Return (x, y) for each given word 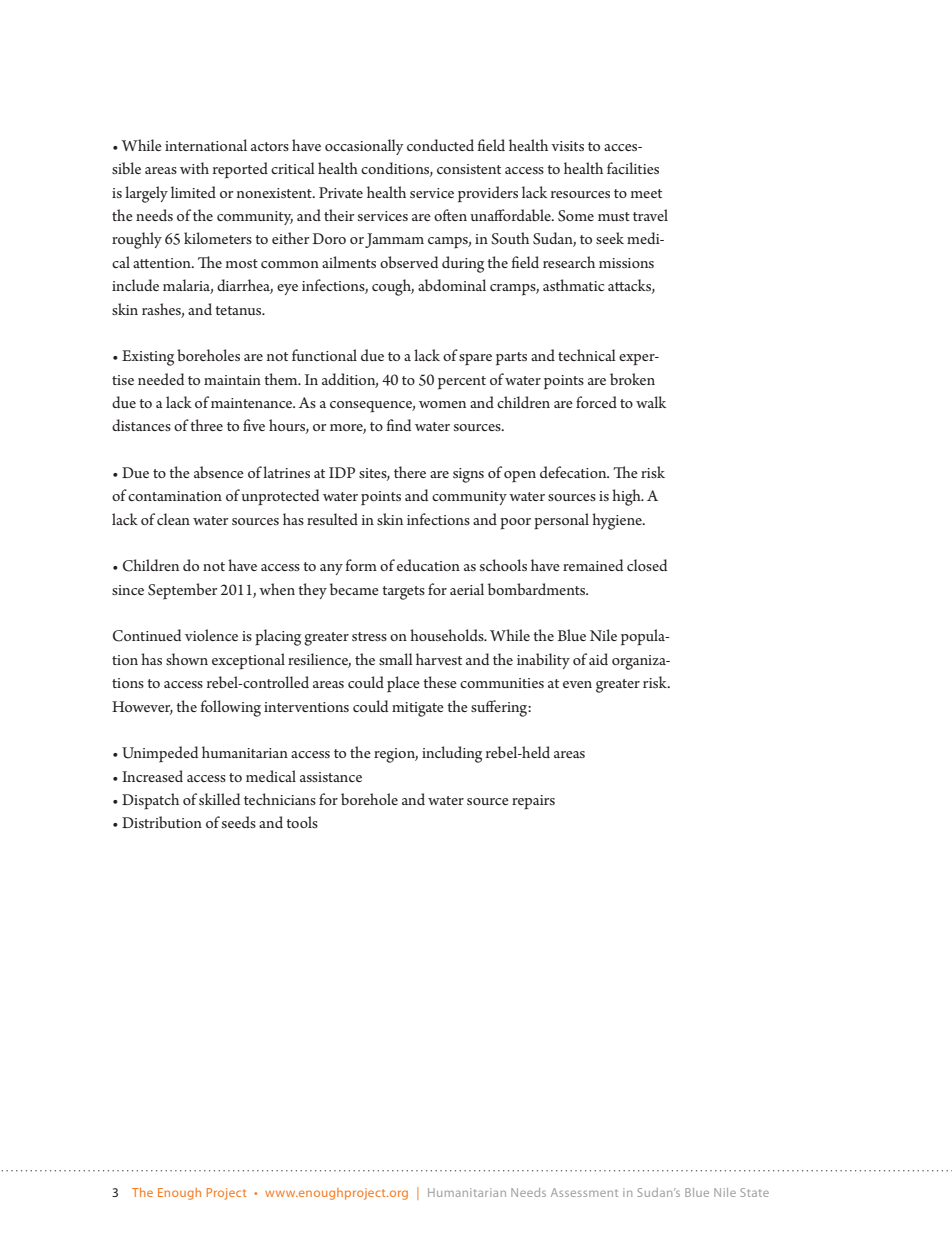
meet (646, 193)
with (194, 168)
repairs (533, 802)
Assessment (584, 1192)
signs (468, 475)
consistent (469, 169)
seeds (239, 822)
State (754, 1192)
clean (173, 519)
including (452, 754)
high (627, 497)
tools (302, 822)
